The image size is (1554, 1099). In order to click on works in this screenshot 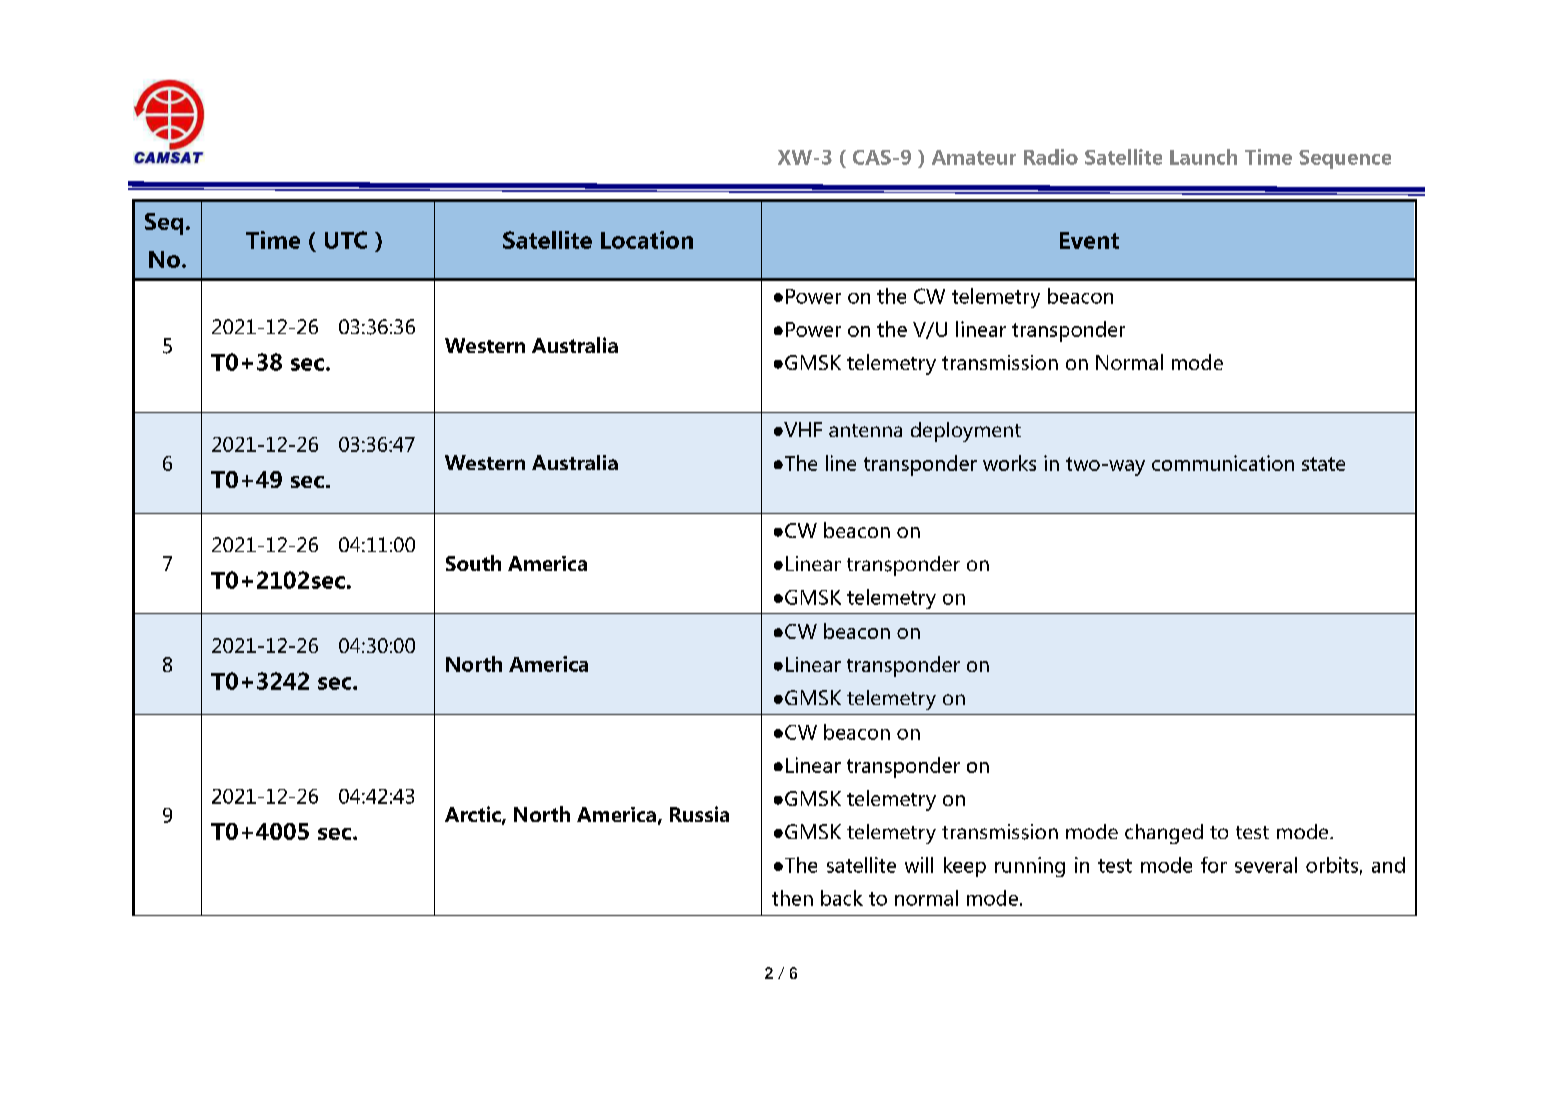, I will do `click(1009, 463)`.
